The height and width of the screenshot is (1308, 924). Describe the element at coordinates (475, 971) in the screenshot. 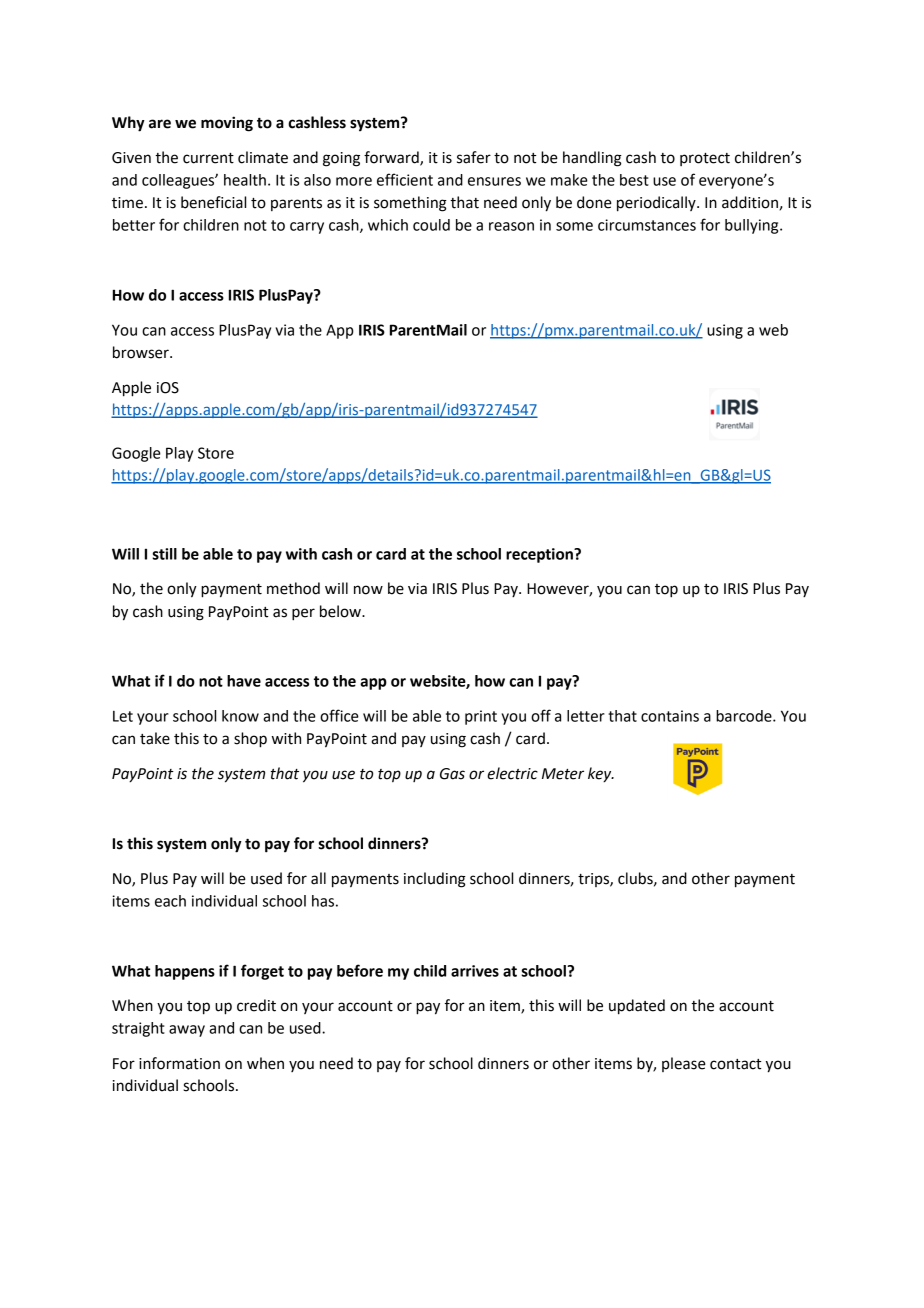

I see `arrives` at that location.
